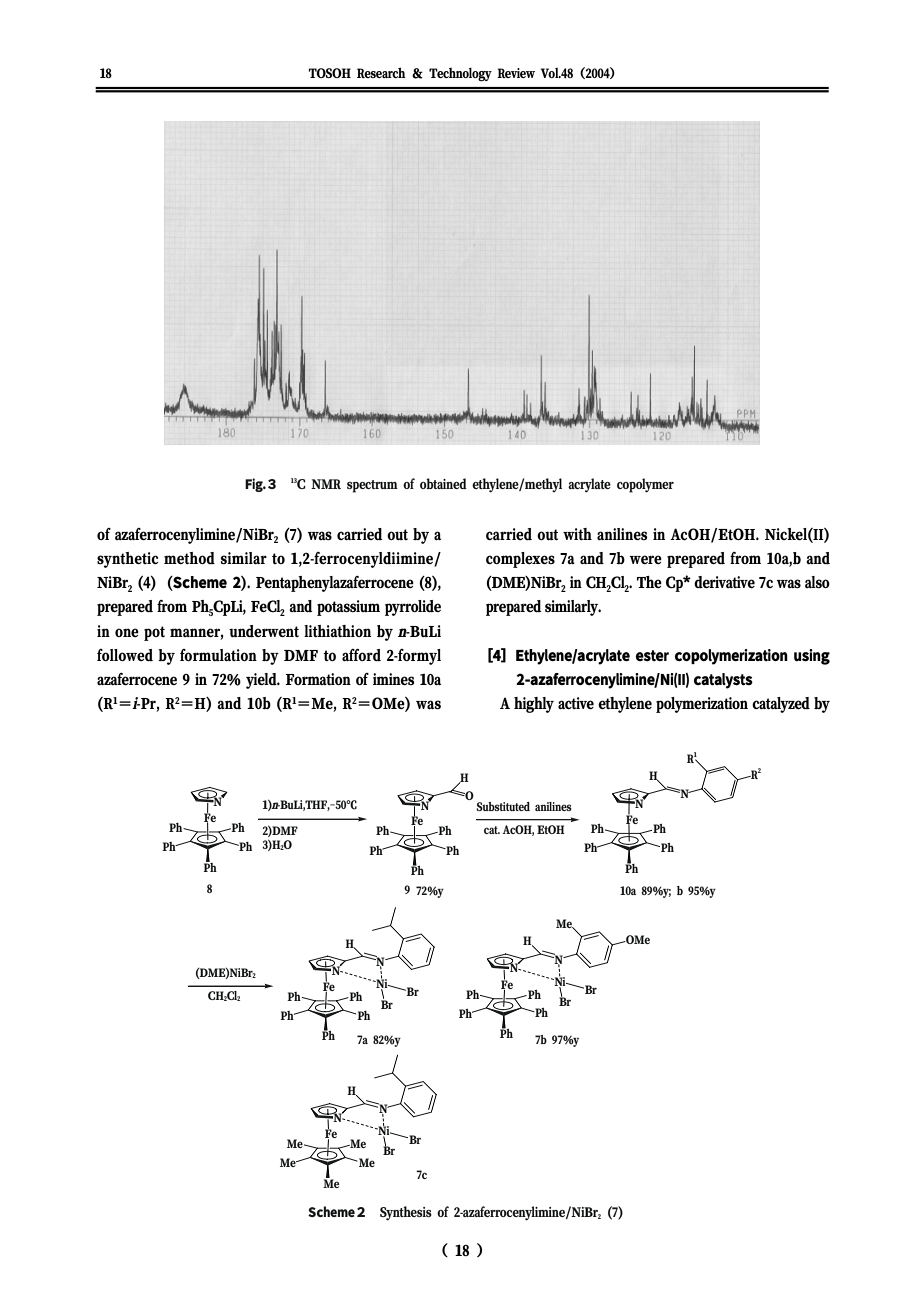 This screenshot has width=924, height=1307. I want to click on Substituted, so click(503, 806).
